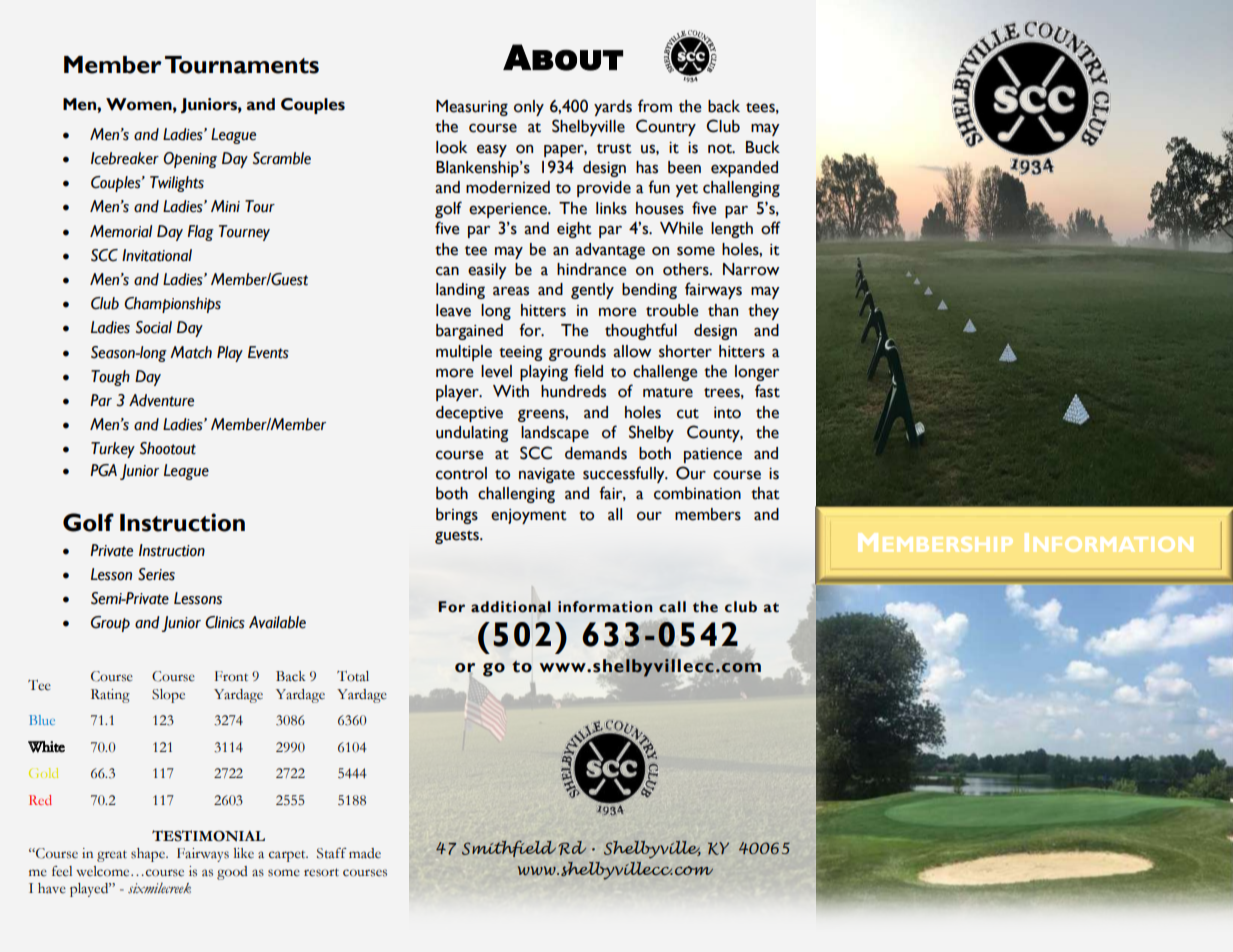 Image resolution: width=1233 pixels, height=952 pixels. I want to click on Country, so click(666, 127).
